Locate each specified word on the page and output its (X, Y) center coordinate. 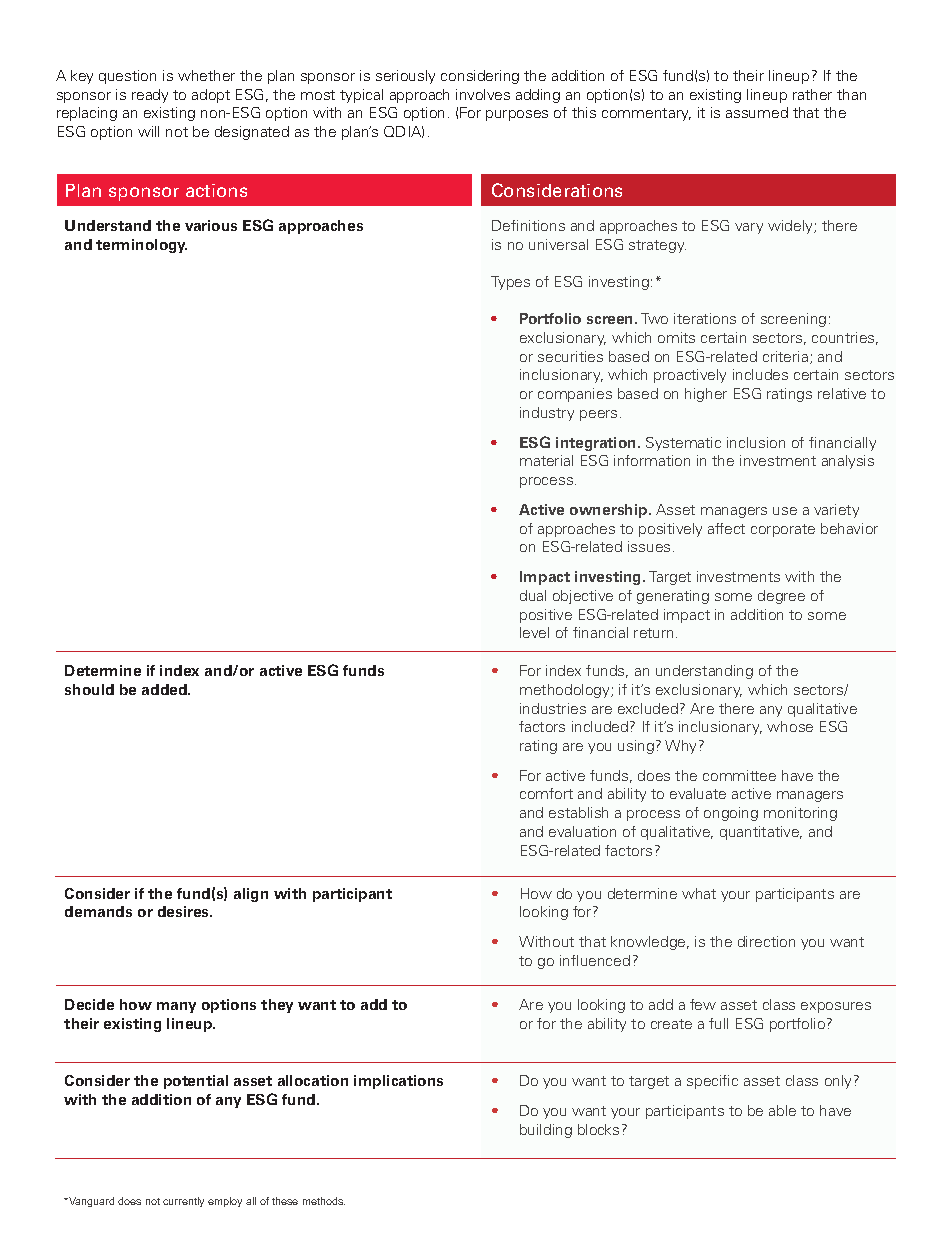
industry (547, 414)
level (534, 632)
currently (183, 1202)
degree (781, 597)
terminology (141, 246)
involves (483, 94)
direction (766, 941)
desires (185, 911)
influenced (595, 960)
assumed (757, 112)
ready (150, 96)
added (165, 689)
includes (760, 374)
